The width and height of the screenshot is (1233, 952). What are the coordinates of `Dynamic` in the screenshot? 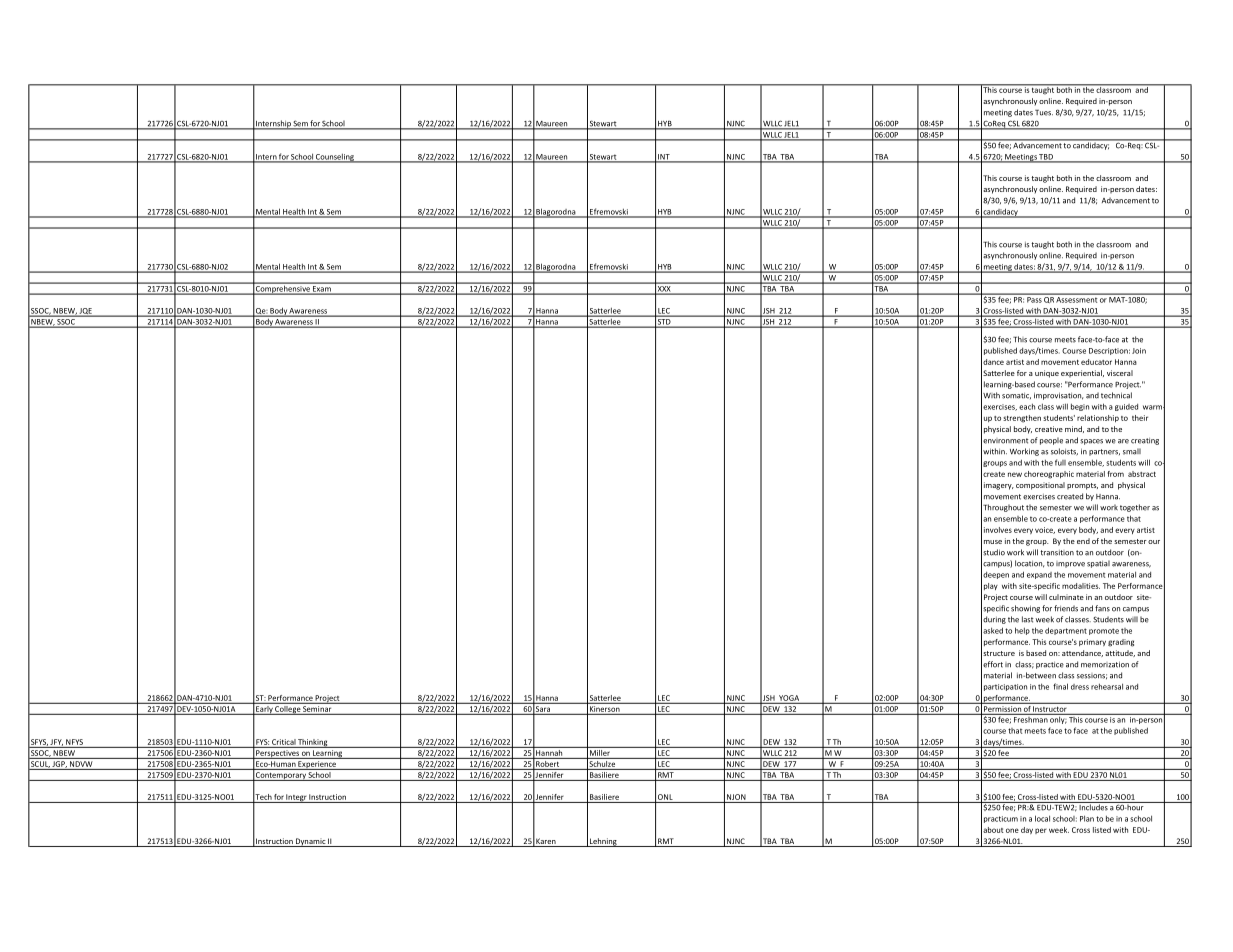 It's located at (310, 842).
